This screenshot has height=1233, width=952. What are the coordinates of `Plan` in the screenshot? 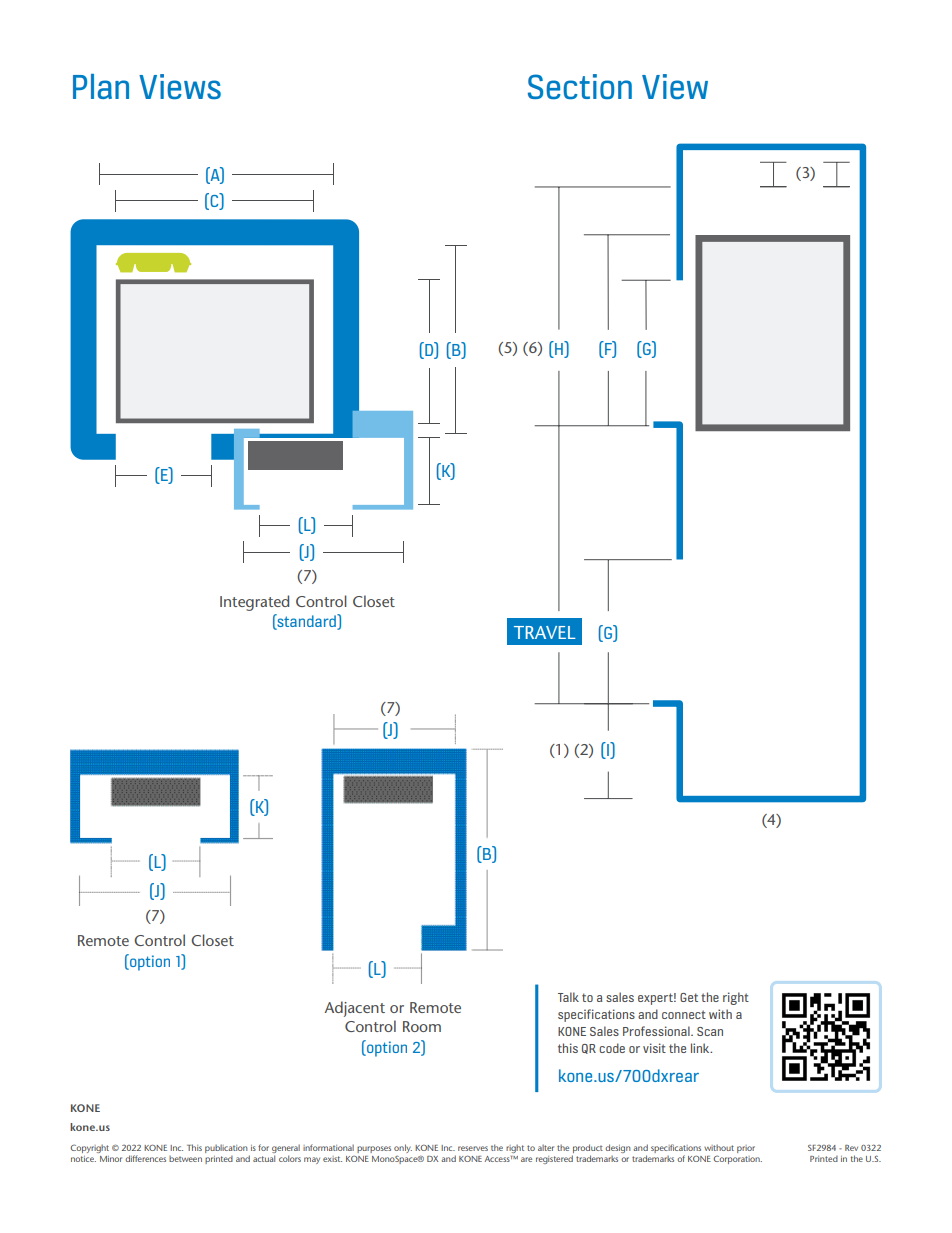 It's located at (101, 86).
